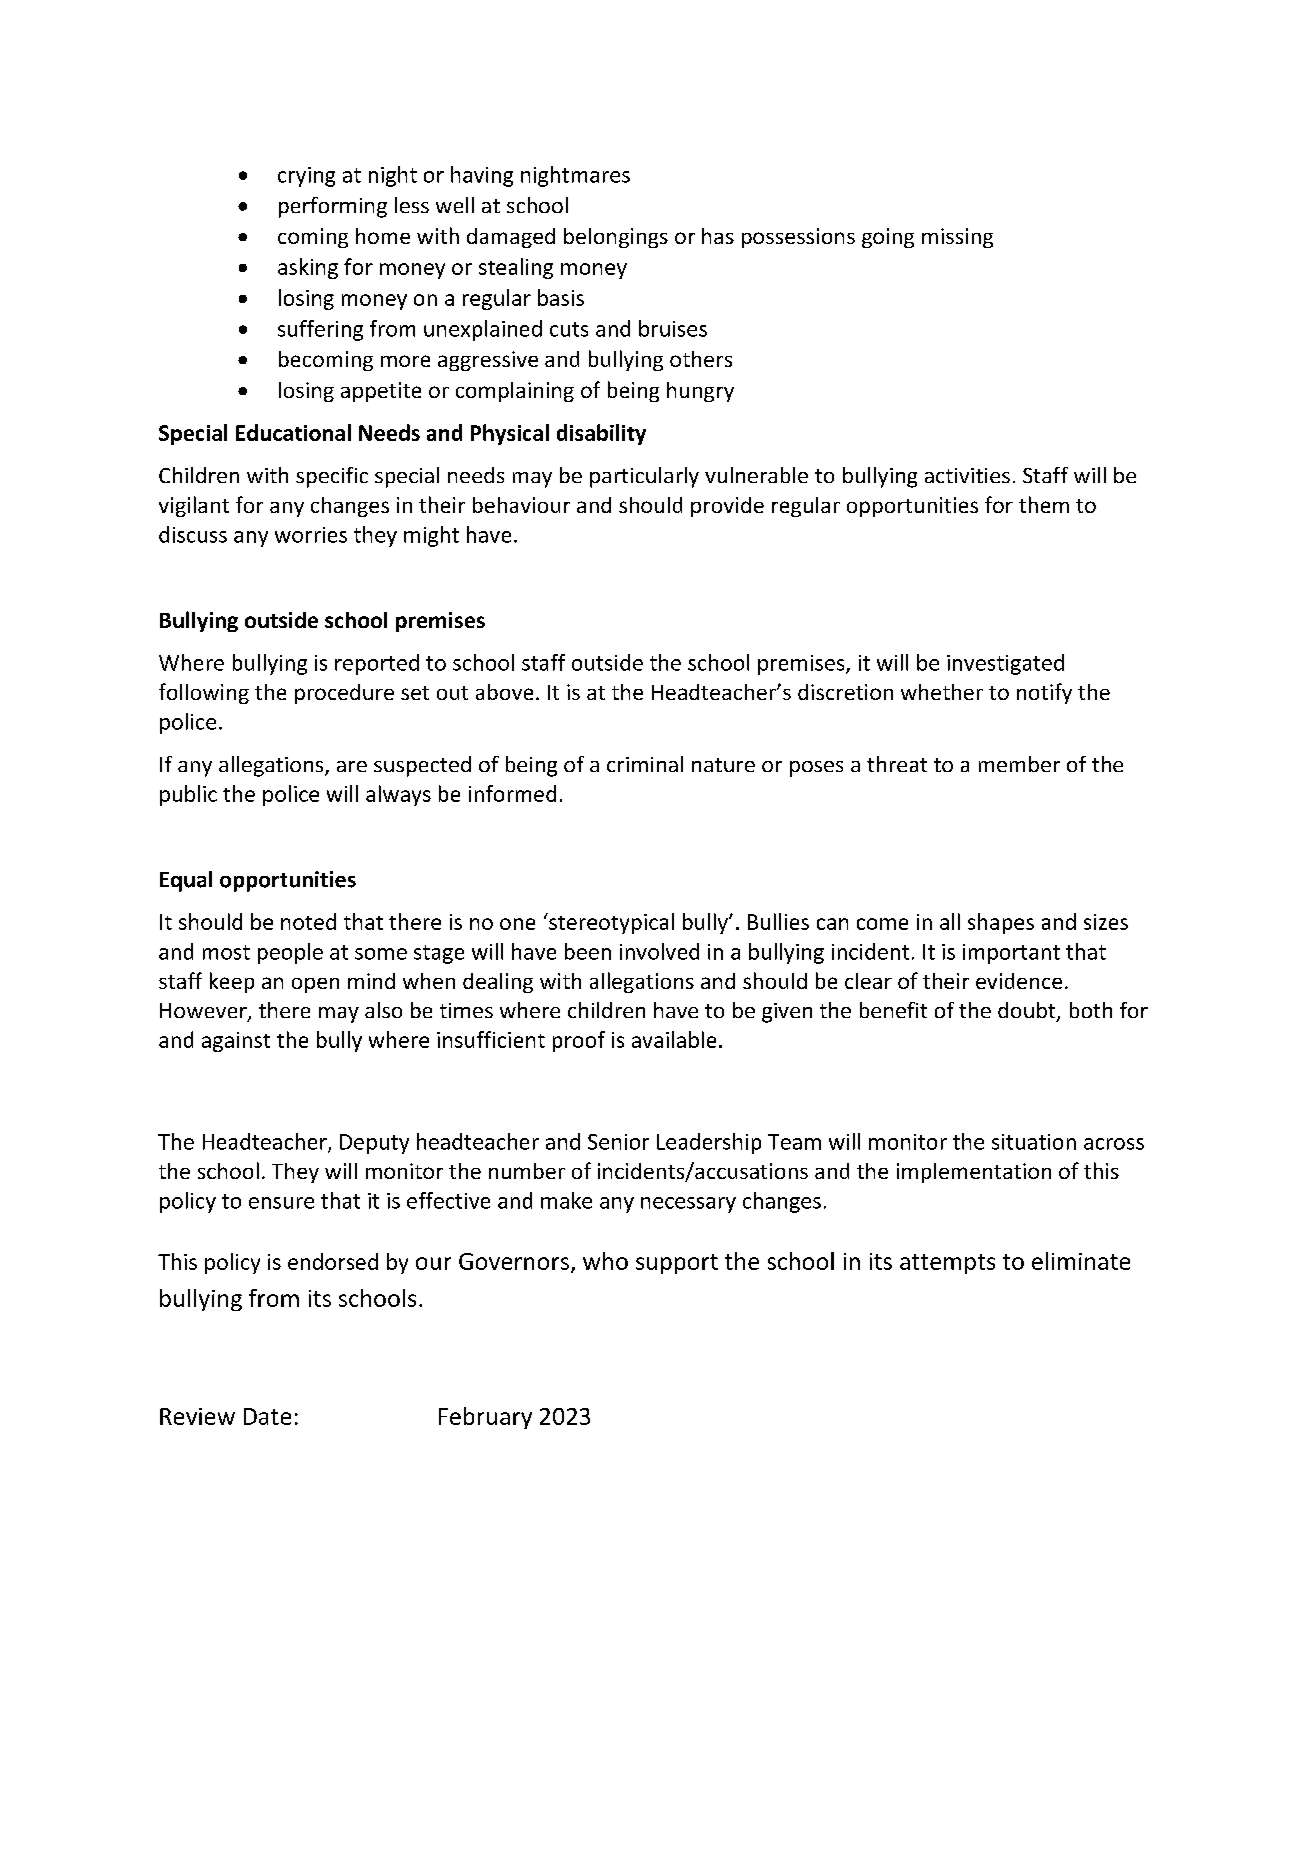  I want to click on belongings, so click(616, 238).
